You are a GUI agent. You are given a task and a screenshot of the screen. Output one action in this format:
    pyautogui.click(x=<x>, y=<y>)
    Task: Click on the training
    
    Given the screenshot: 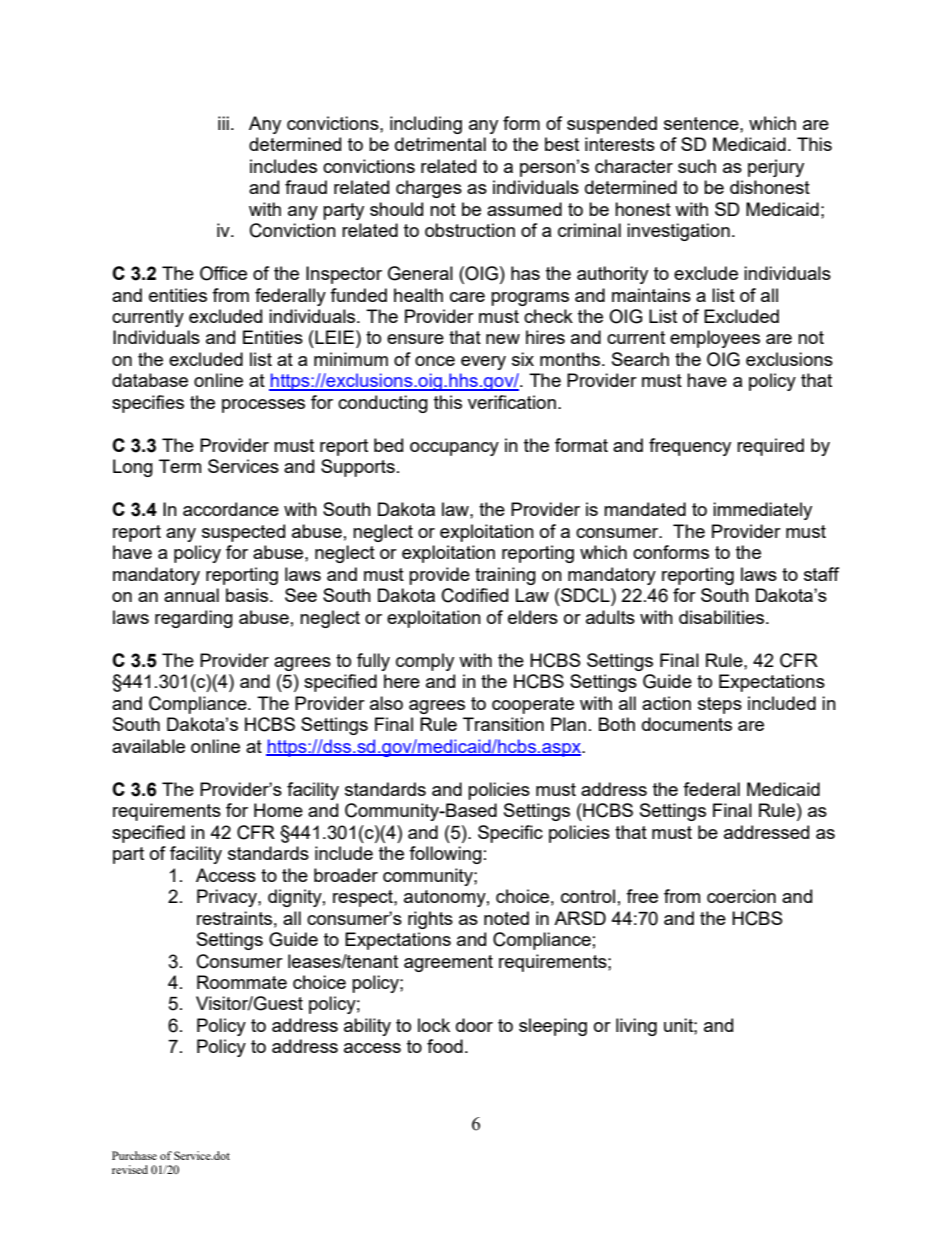 What is the action you would take?
    pyautogui.click(x=505, y=576)
